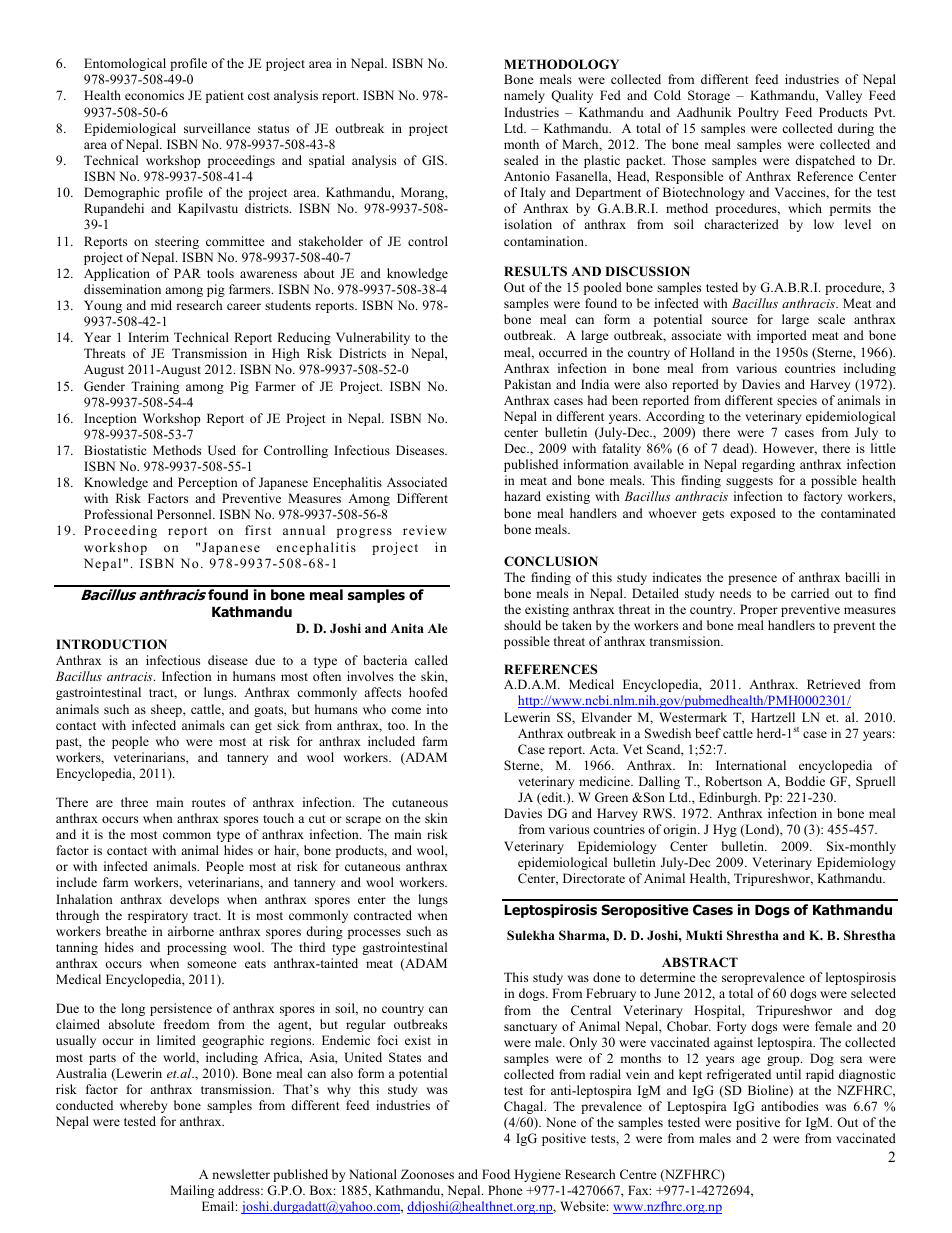 The height and width of the screenshot is (1233, 952). I want to click on Valley, so click(844, 96).
